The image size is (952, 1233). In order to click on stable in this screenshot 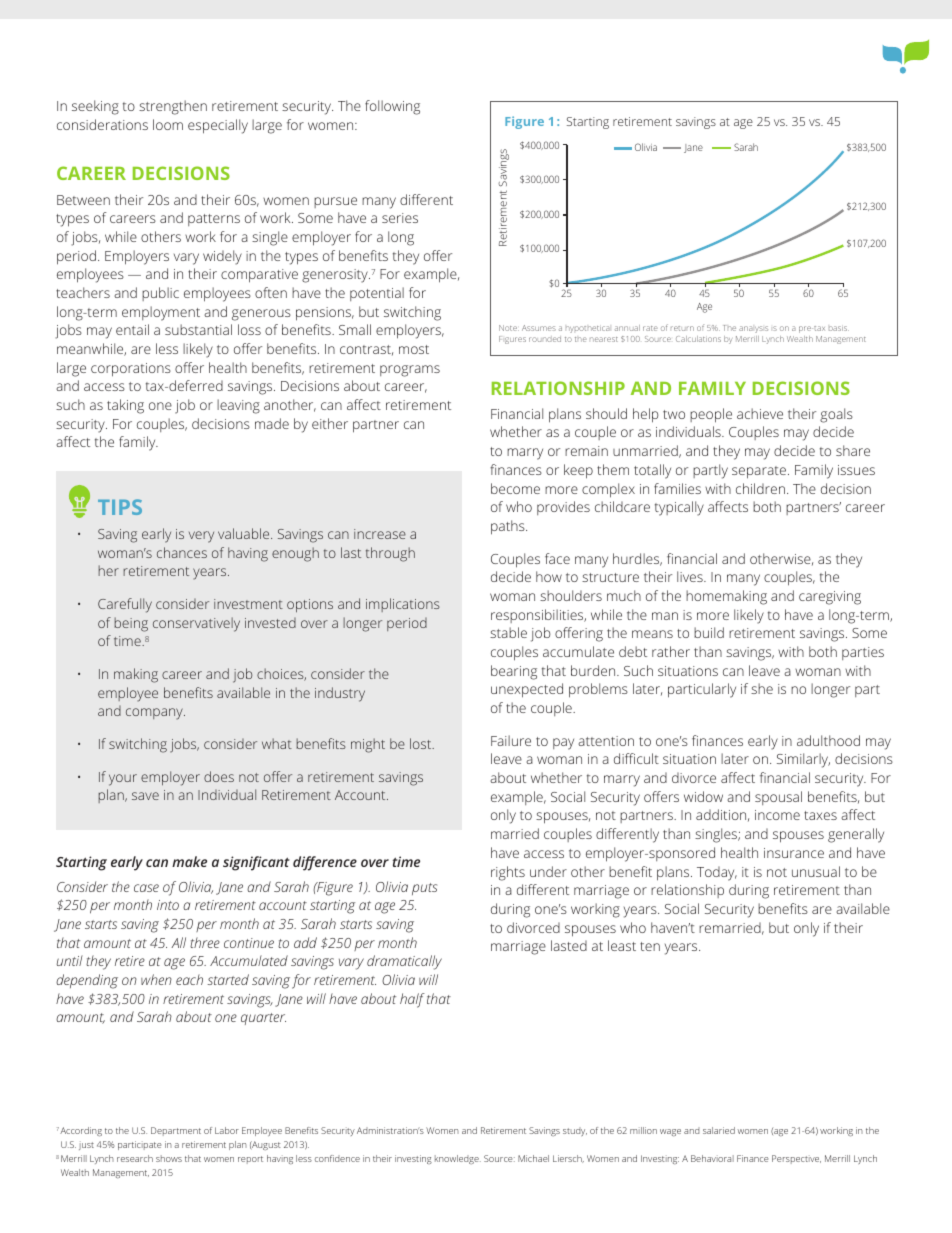, I will do `click(508, 632)`.
